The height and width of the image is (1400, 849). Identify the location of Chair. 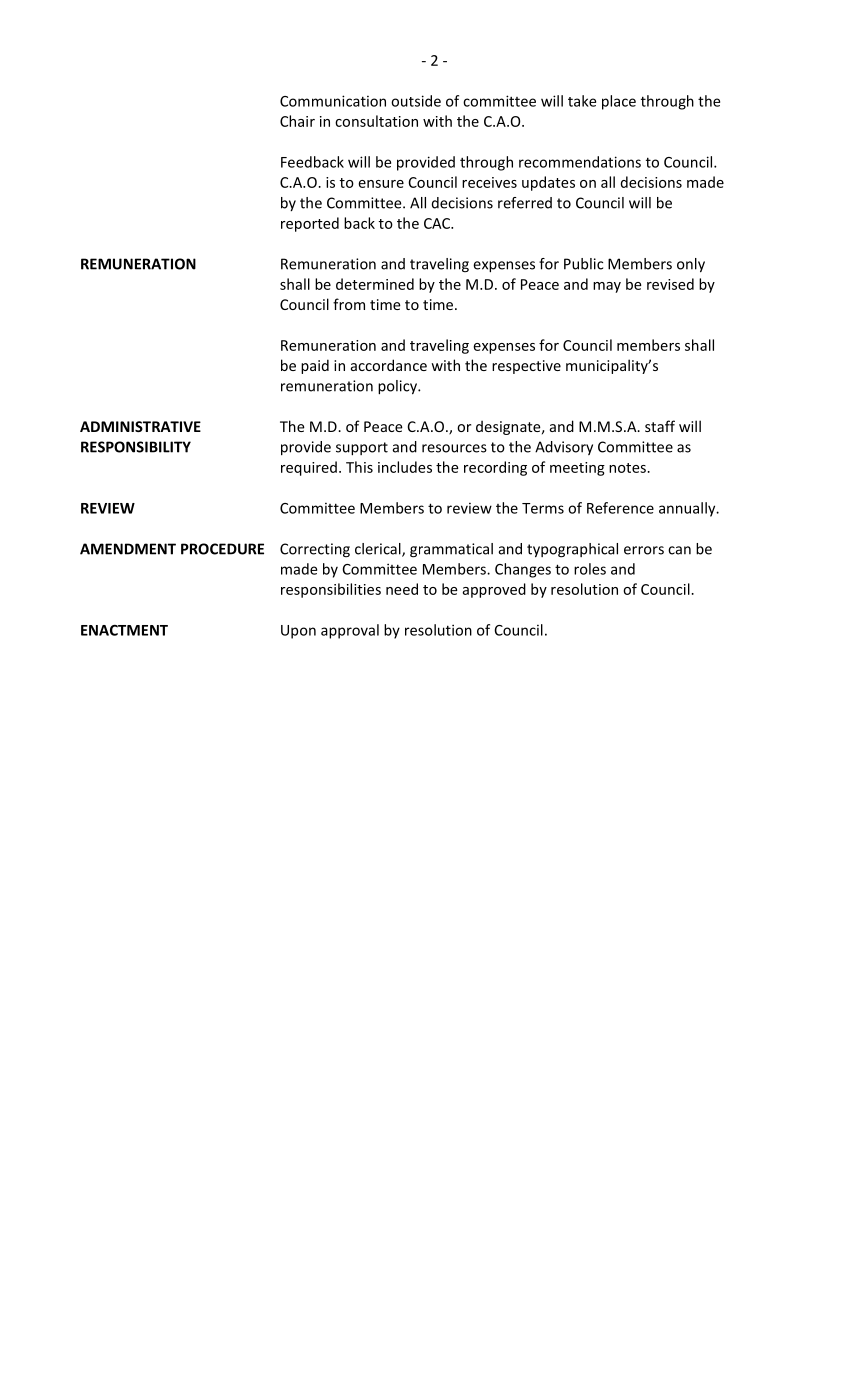
(297, 121).
